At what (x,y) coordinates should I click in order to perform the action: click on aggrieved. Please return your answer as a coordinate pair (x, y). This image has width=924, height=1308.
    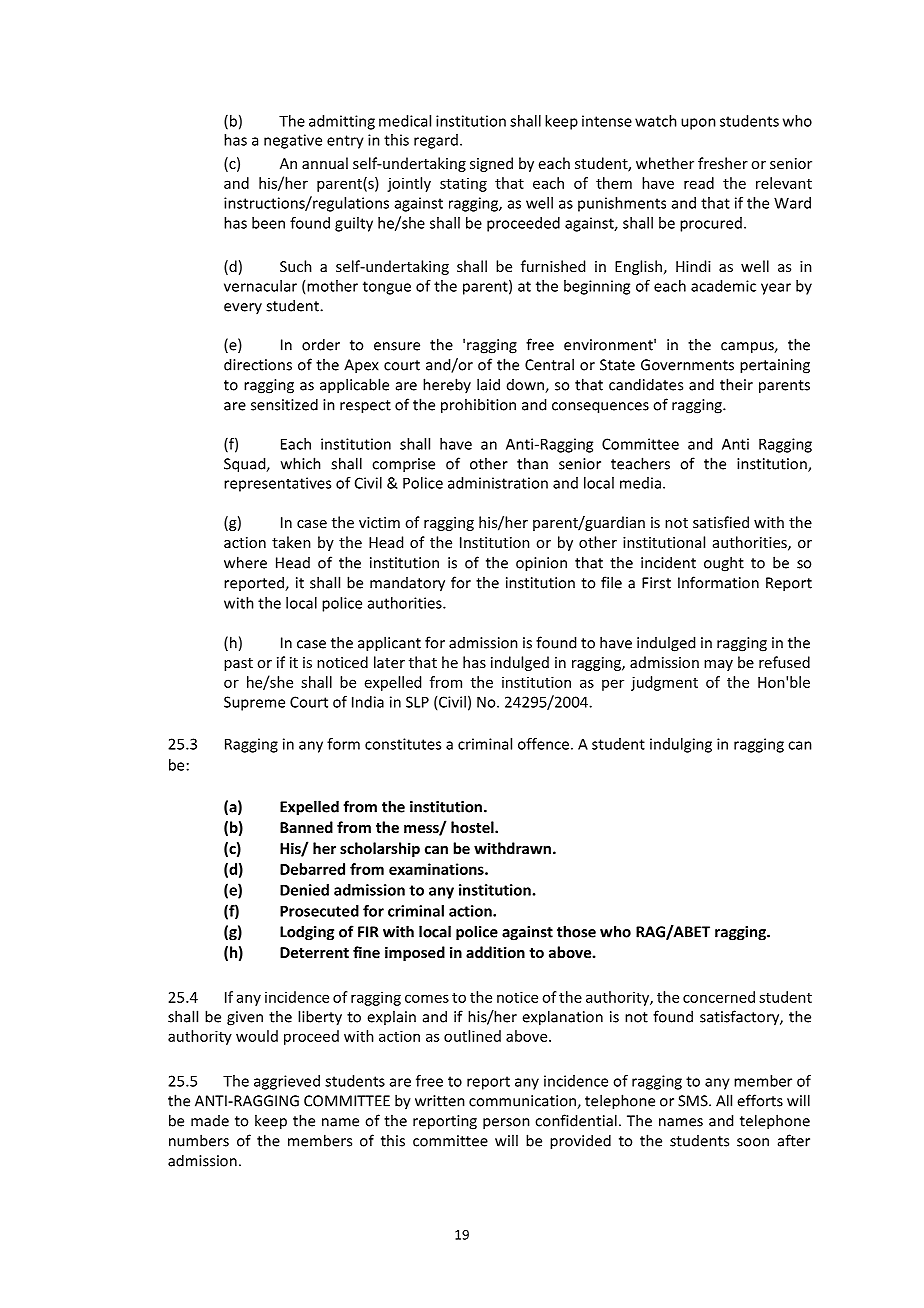
    Looking at the image, I should click on (287, 1082).
